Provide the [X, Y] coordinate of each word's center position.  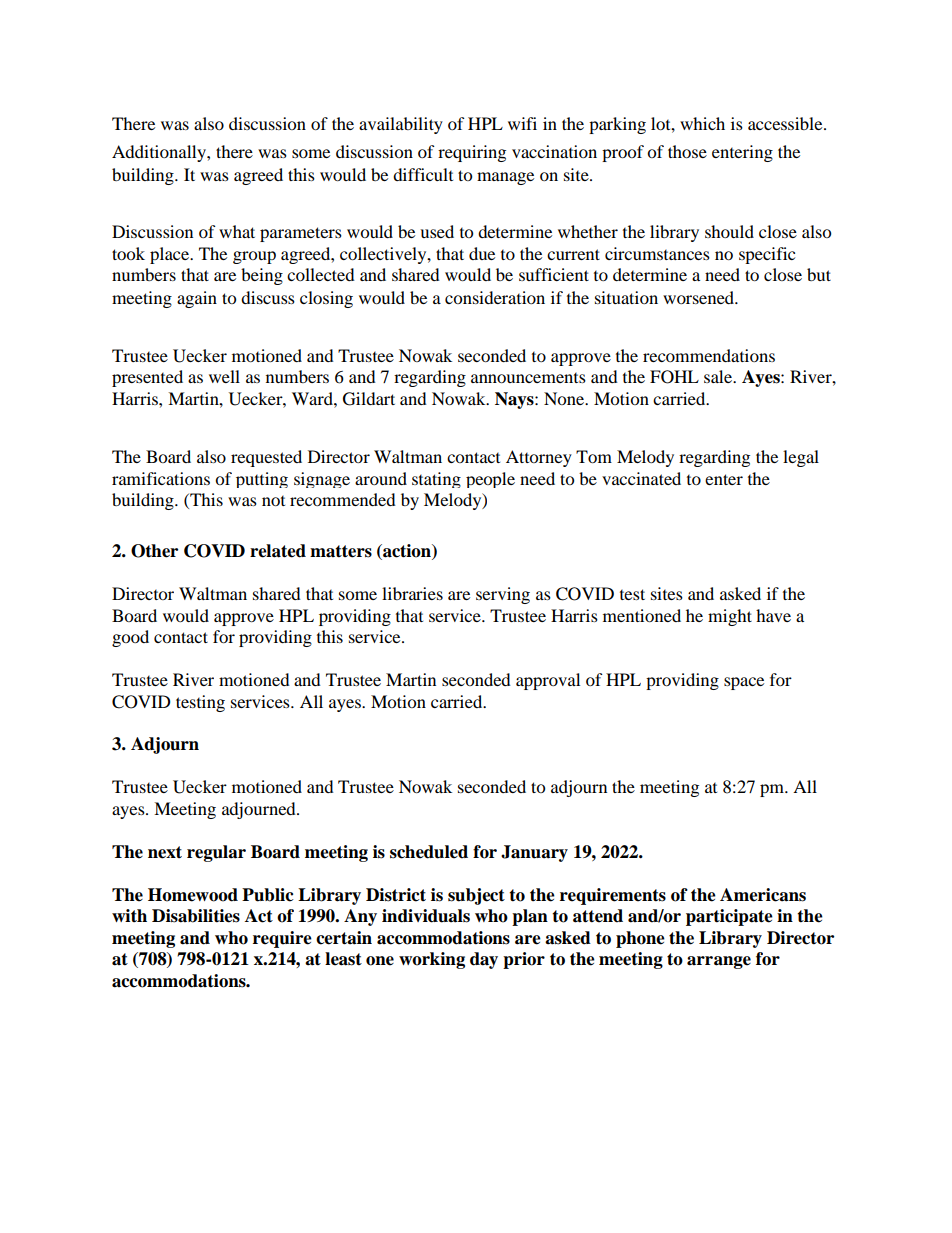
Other [154, 551]
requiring [472, 153]
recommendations [709, 355]
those [687, 151]
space [744, 683]
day [484, 960]
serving [503, 595]
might [730, 617]
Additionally [160, 153]
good [130, 638]
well [224, 376]
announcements [528, 378]
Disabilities [196, 916]
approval [548, 681]
